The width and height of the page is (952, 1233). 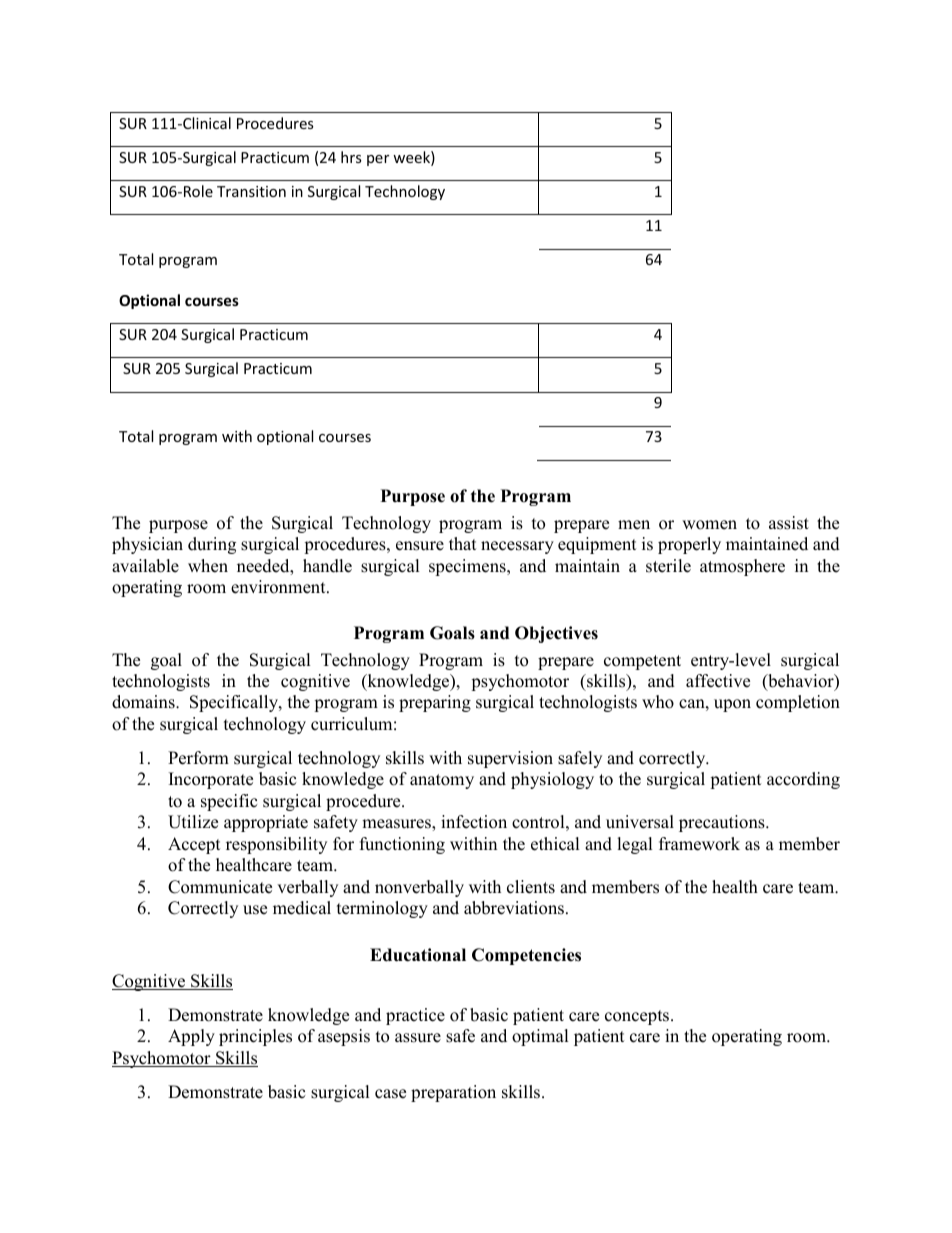 What do you see at coordinates (709, 525) in the page?
I see `women` at bounding box center [709, 525].
